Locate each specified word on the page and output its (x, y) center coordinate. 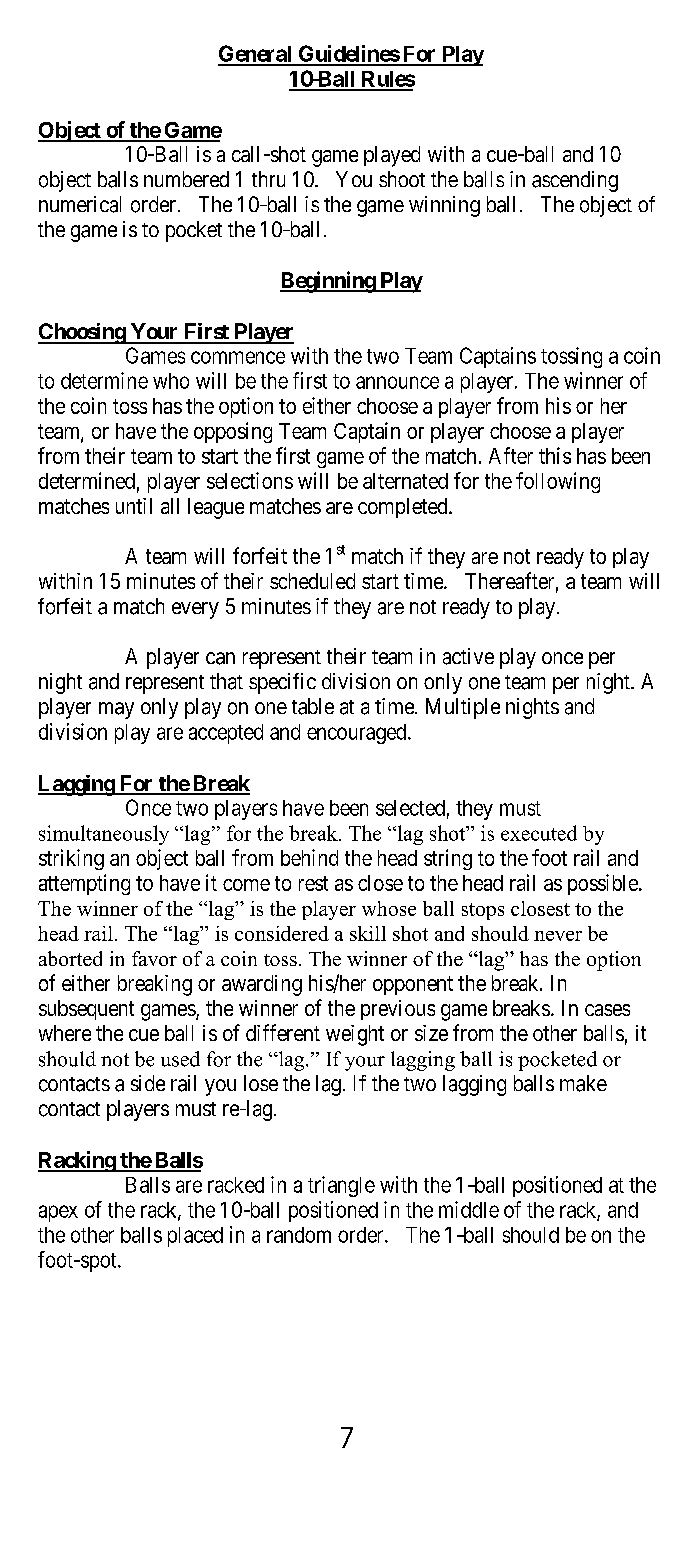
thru (268, 179)
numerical (80, 204)
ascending (575, 181)
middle (469, 1209)
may (116, 710)
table (313, 706)
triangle (341, 1186)
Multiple (463, 708)
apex (58, 1213)
